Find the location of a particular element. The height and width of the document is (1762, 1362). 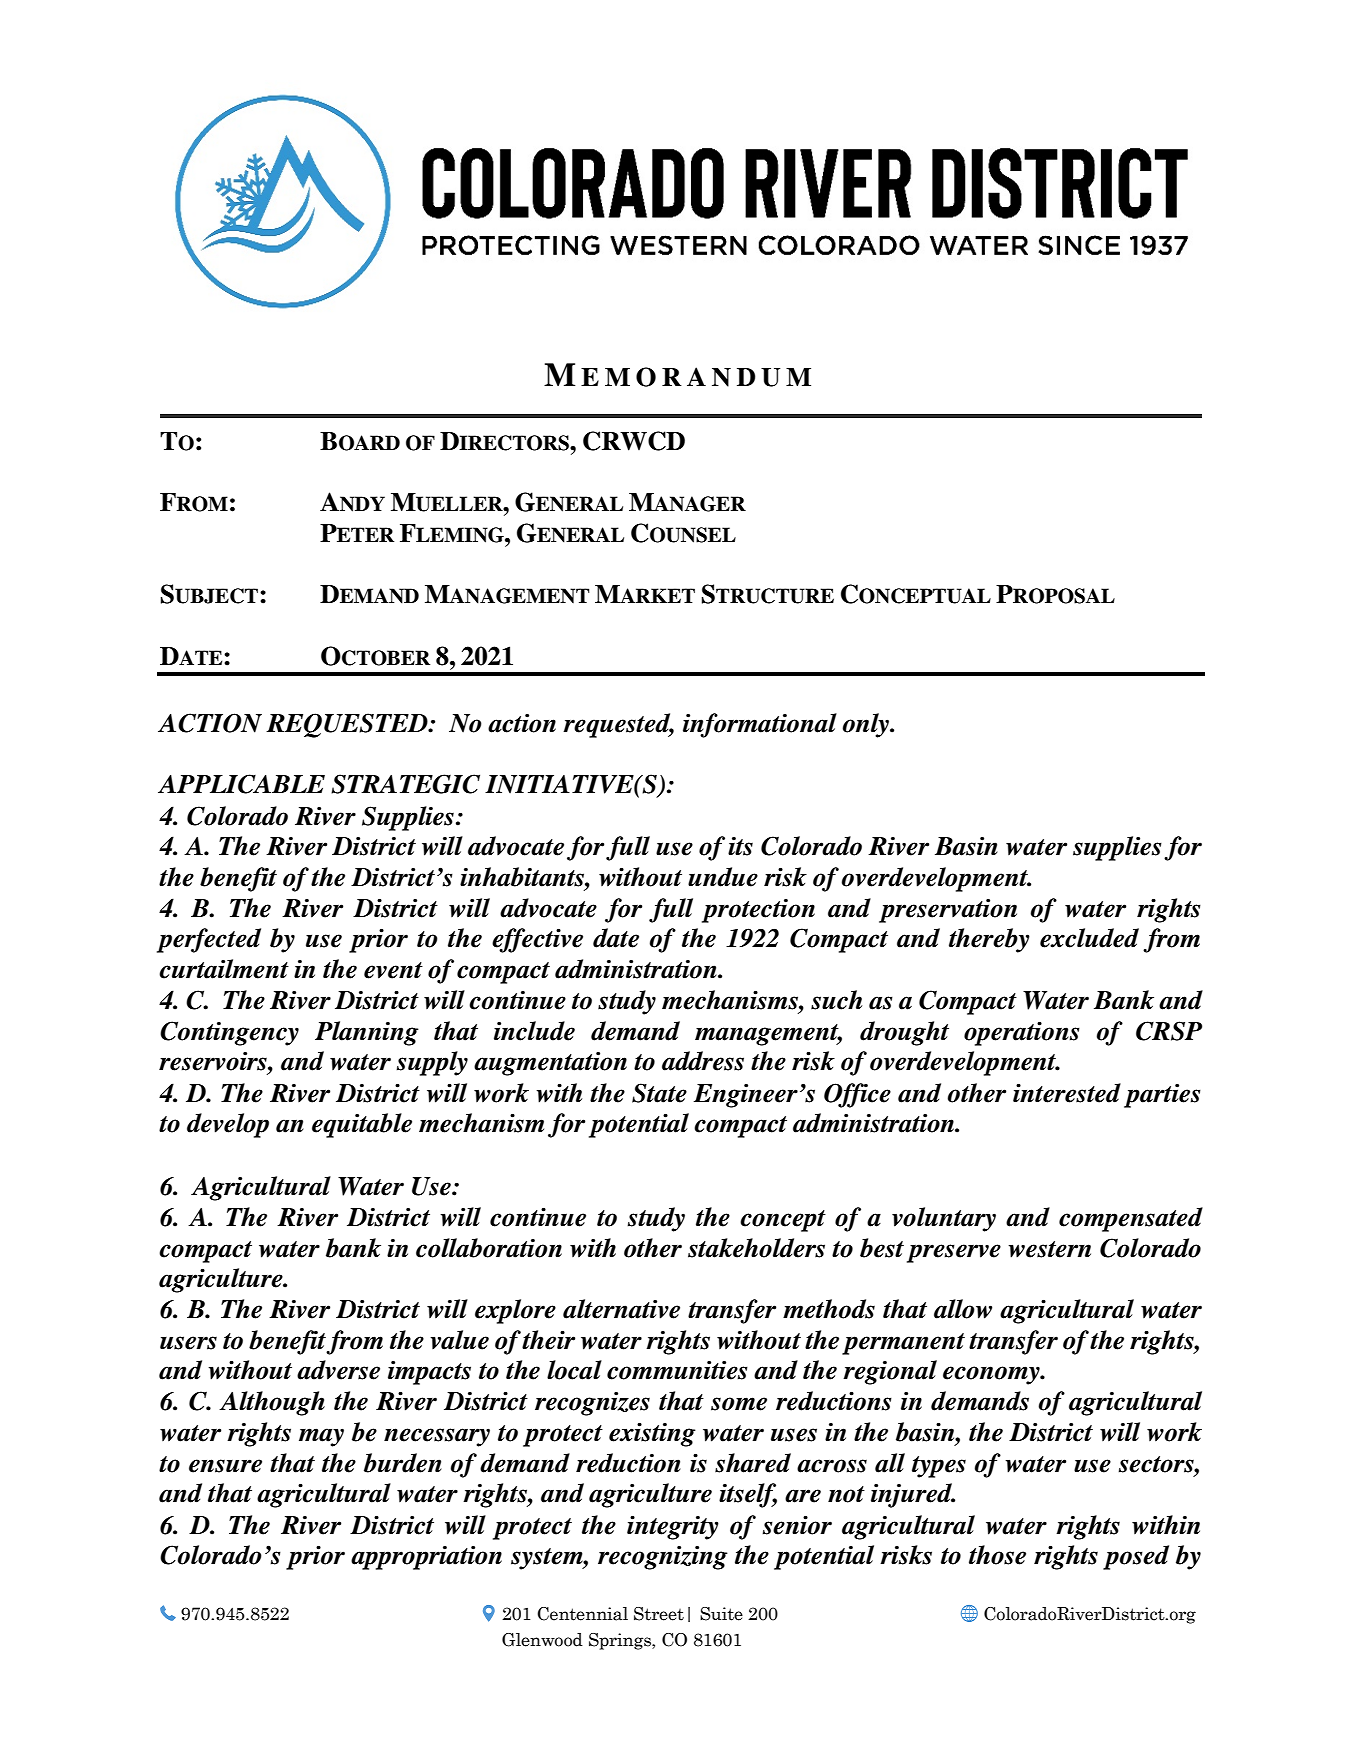

appropriation is located at coordinates (426, 1558).
